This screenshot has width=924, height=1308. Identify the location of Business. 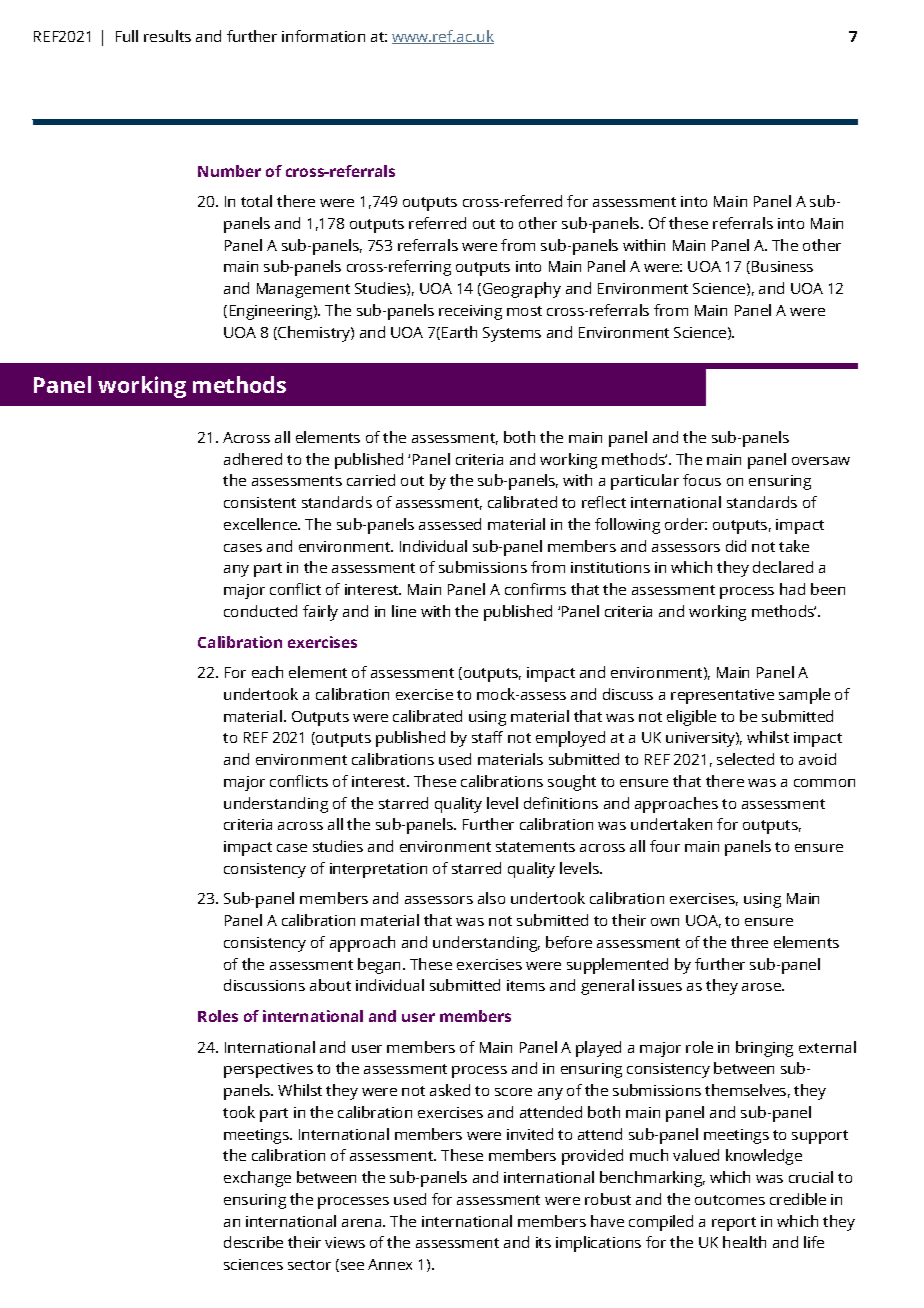
(782, 266).
